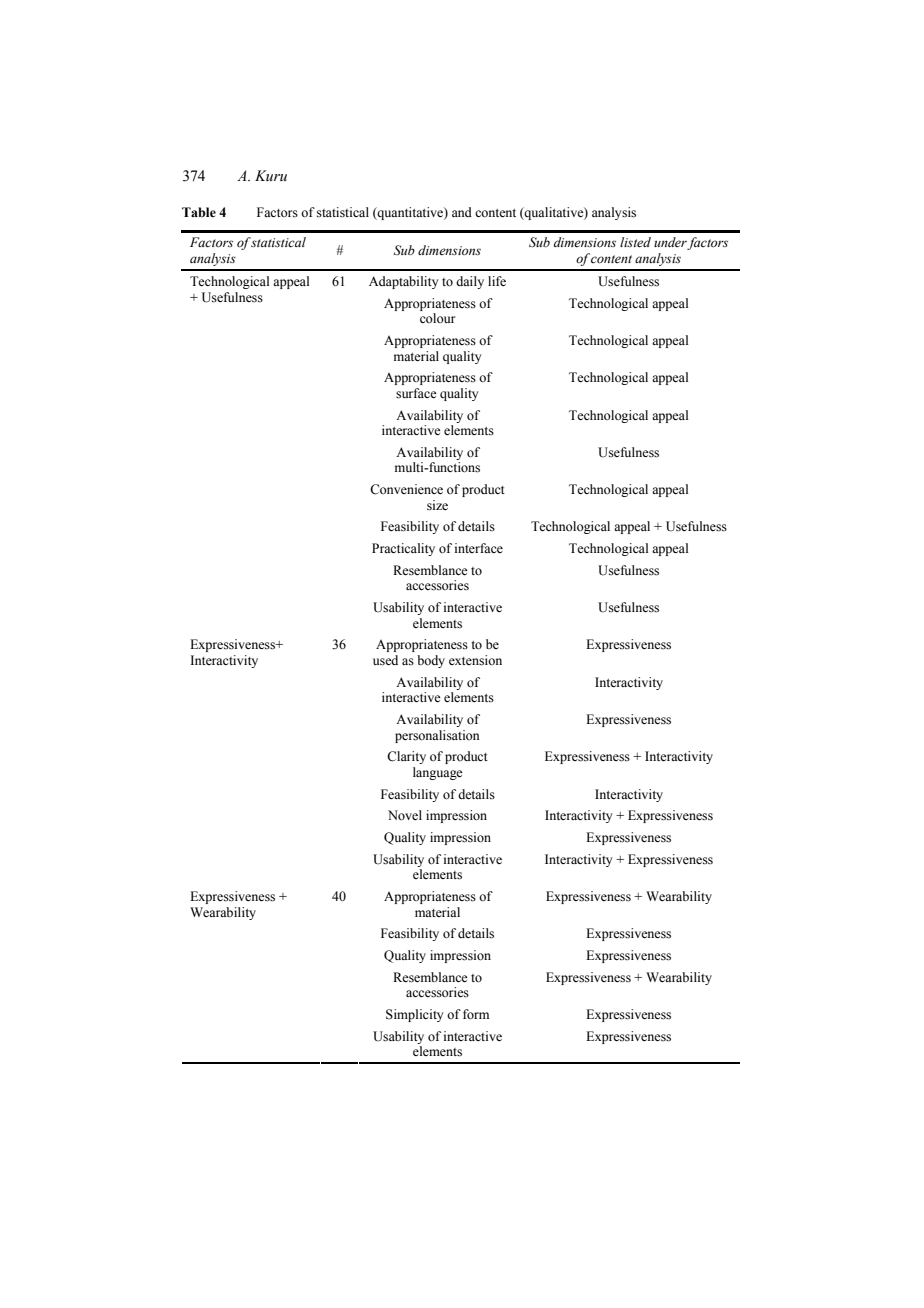  I want to click on form, so click(476, 1014).
